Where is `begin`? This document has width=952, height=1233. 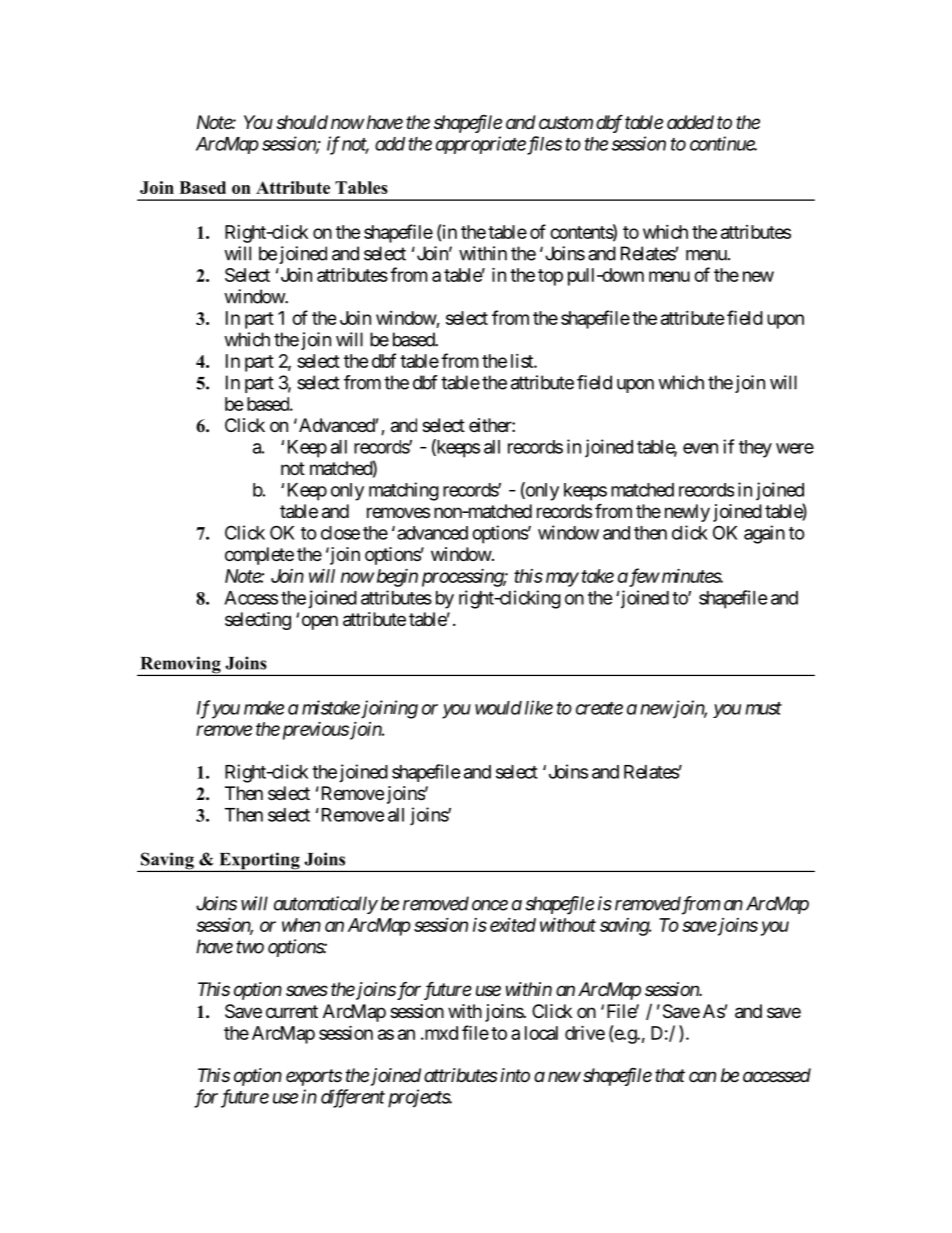
begin is located at coordinates (397, 578).
